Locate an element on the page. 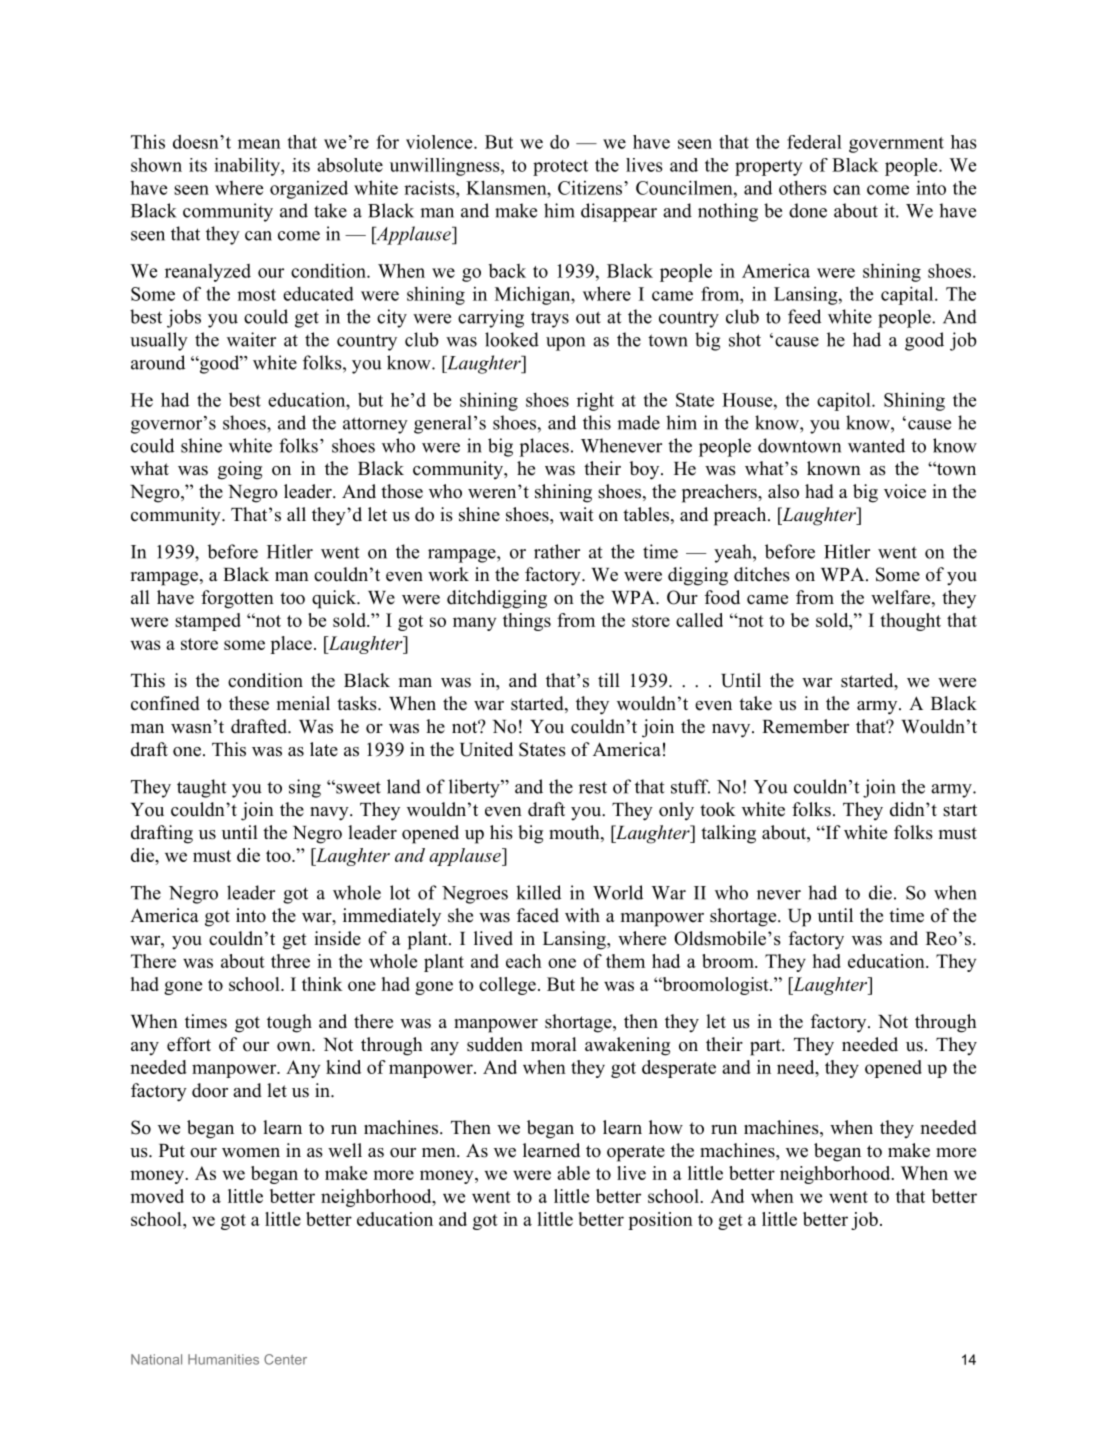 This page has height=1433, width=1107. rest is located at coordinates (593, 787).
